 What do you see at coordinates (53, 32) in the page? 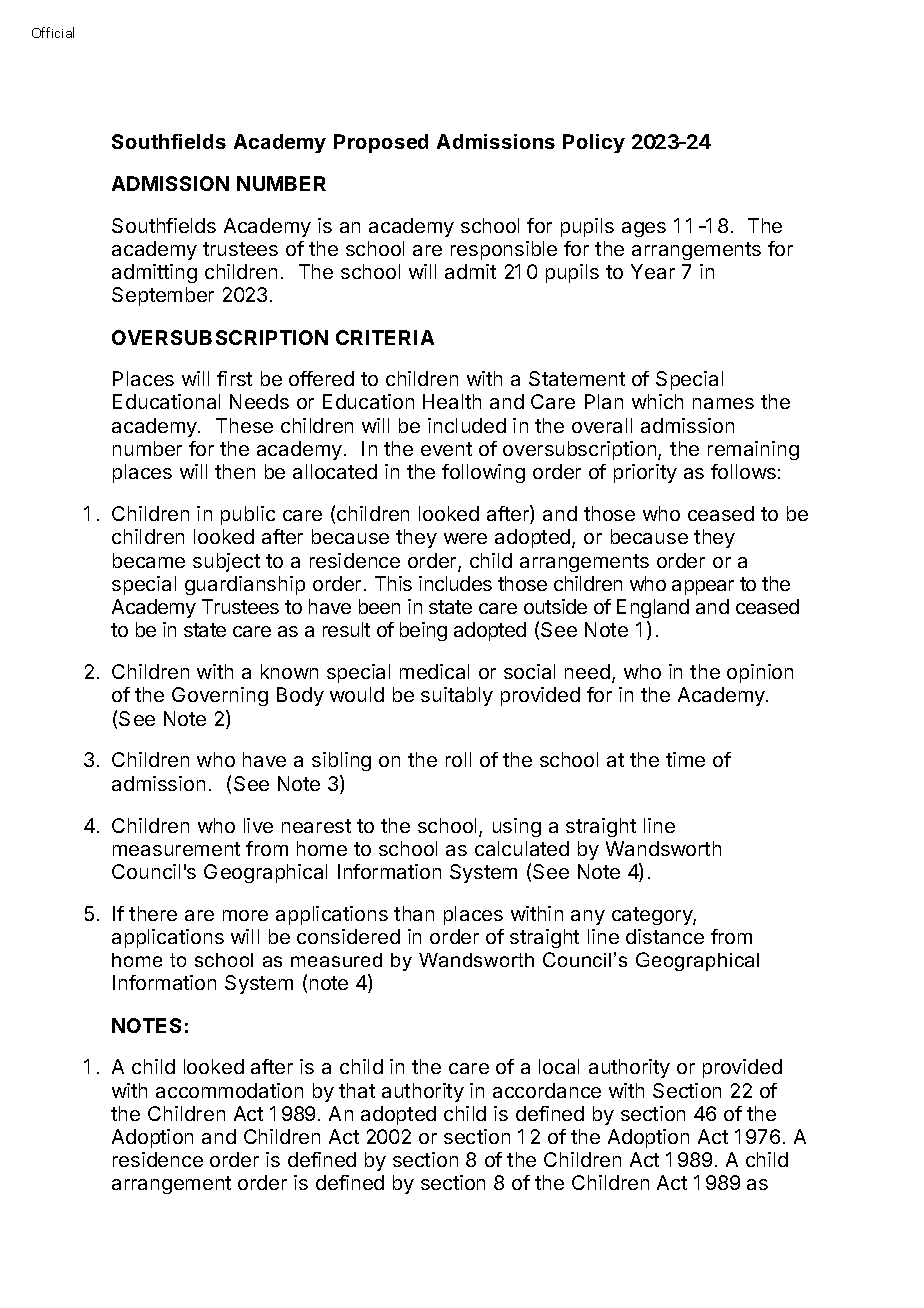
I see `Official` at bounding box center [53, 32].
